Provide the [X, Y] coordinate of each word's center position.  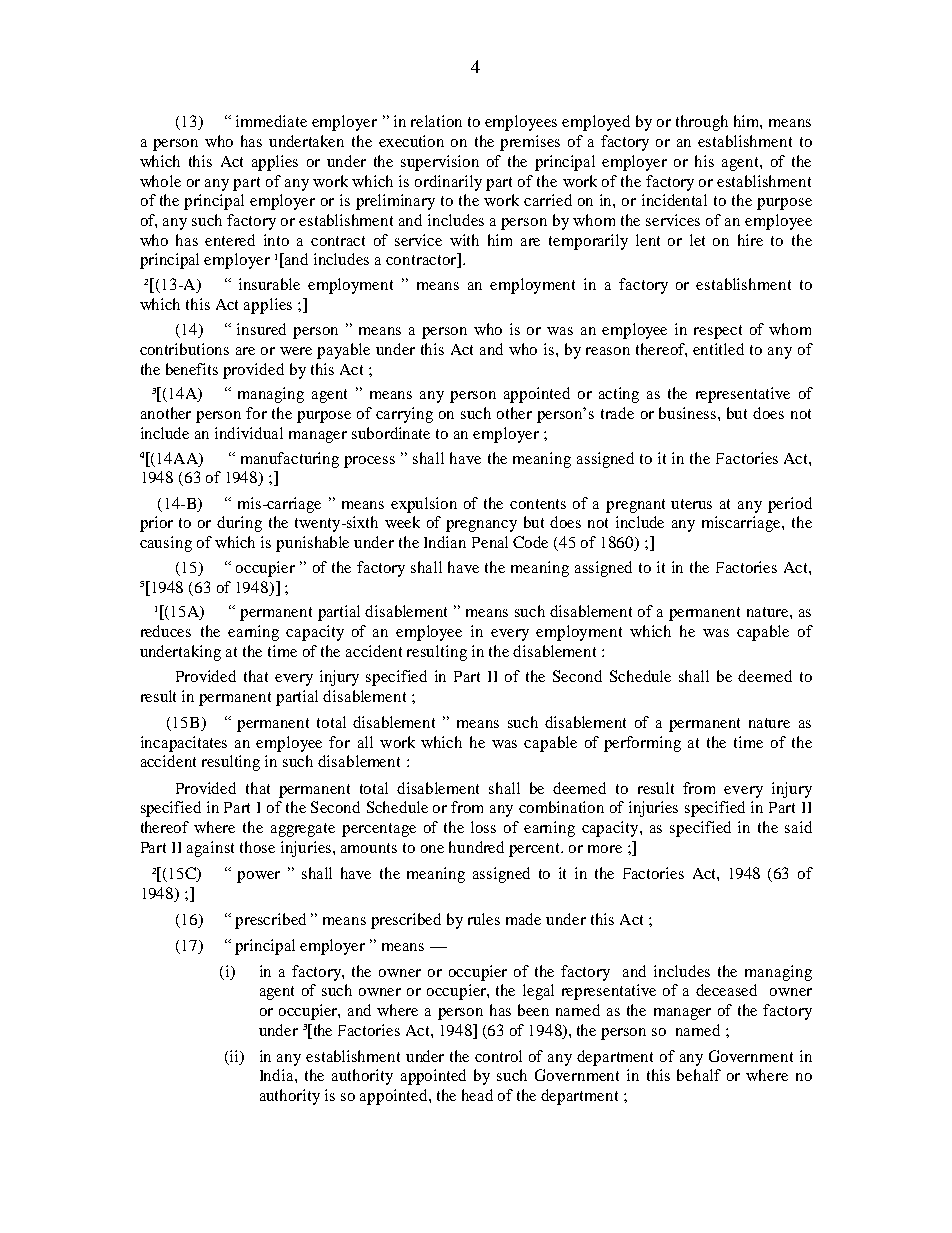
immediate [271, 121]
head [477, 1095]
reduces [166, 631]
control [498, 1056]
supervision [440, 163]
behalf [699, 1075]
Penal [490, 542]
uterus [691, 504]
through [702, 123]
